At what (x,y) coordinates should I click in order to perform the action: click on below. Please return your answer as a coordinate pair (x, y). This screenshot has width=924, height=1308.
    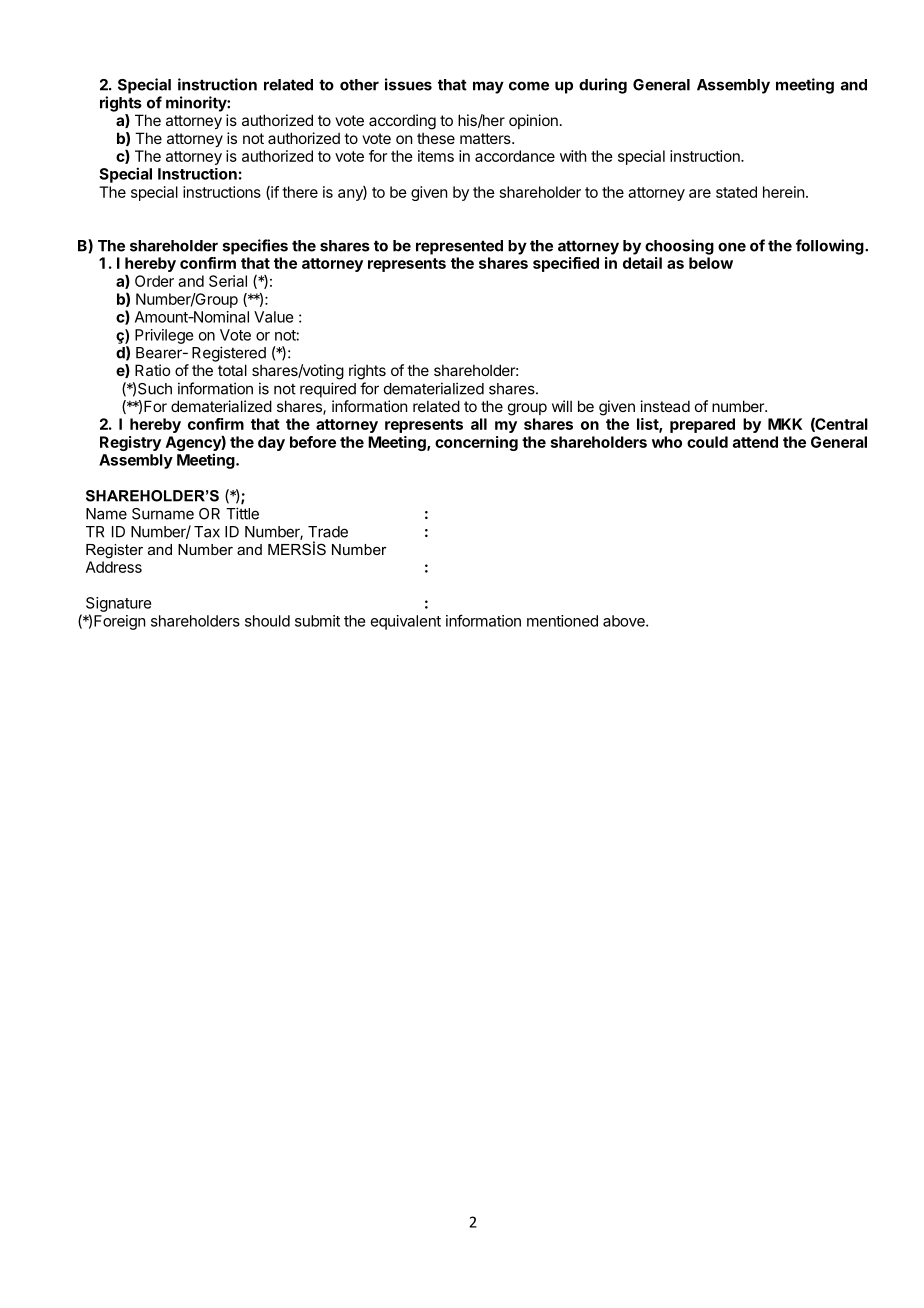
    Looking at the image, I should click on (711, 263).
